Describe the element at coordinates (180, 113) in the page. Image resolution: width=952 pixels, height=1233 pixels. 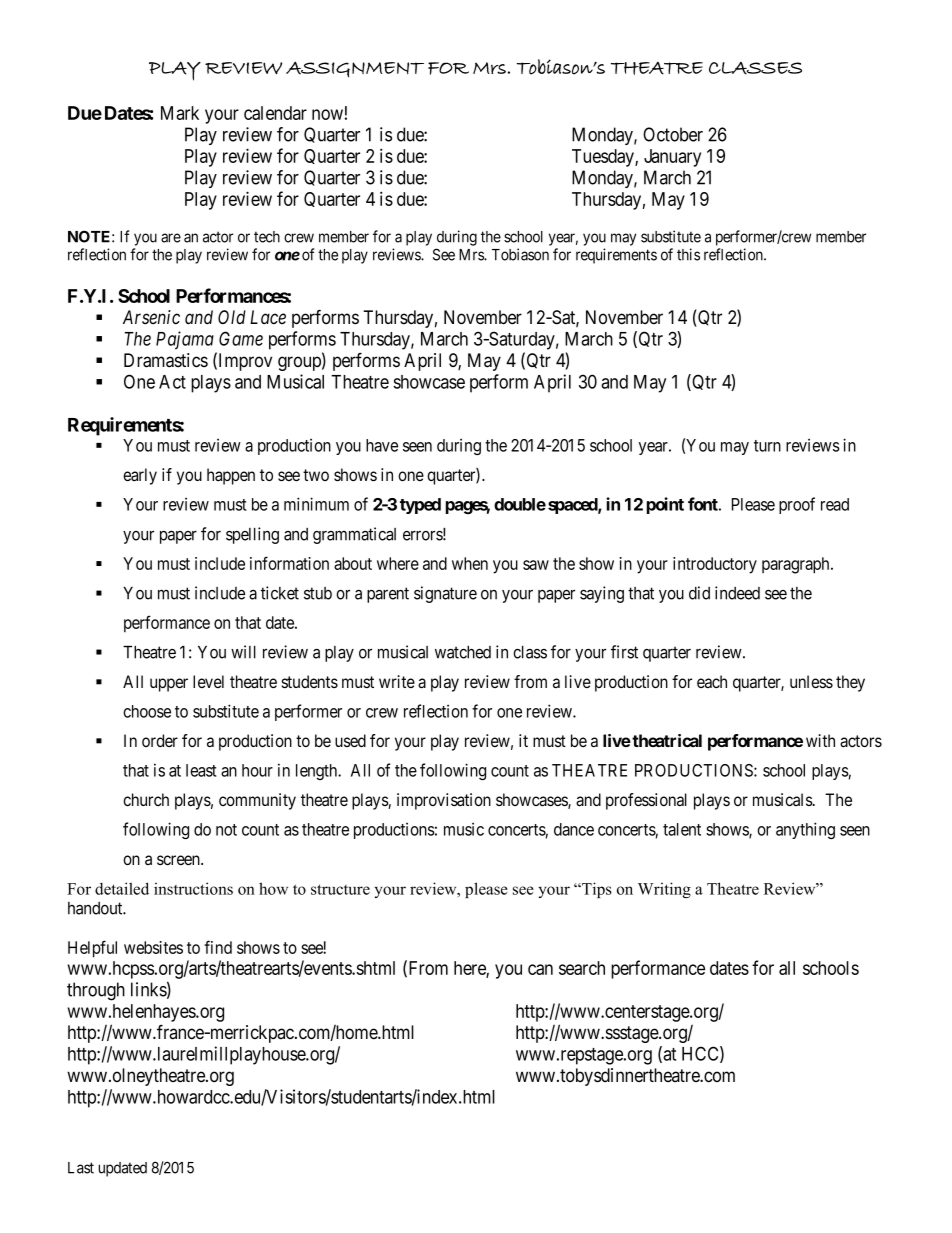
I see `Mark` at that location.
